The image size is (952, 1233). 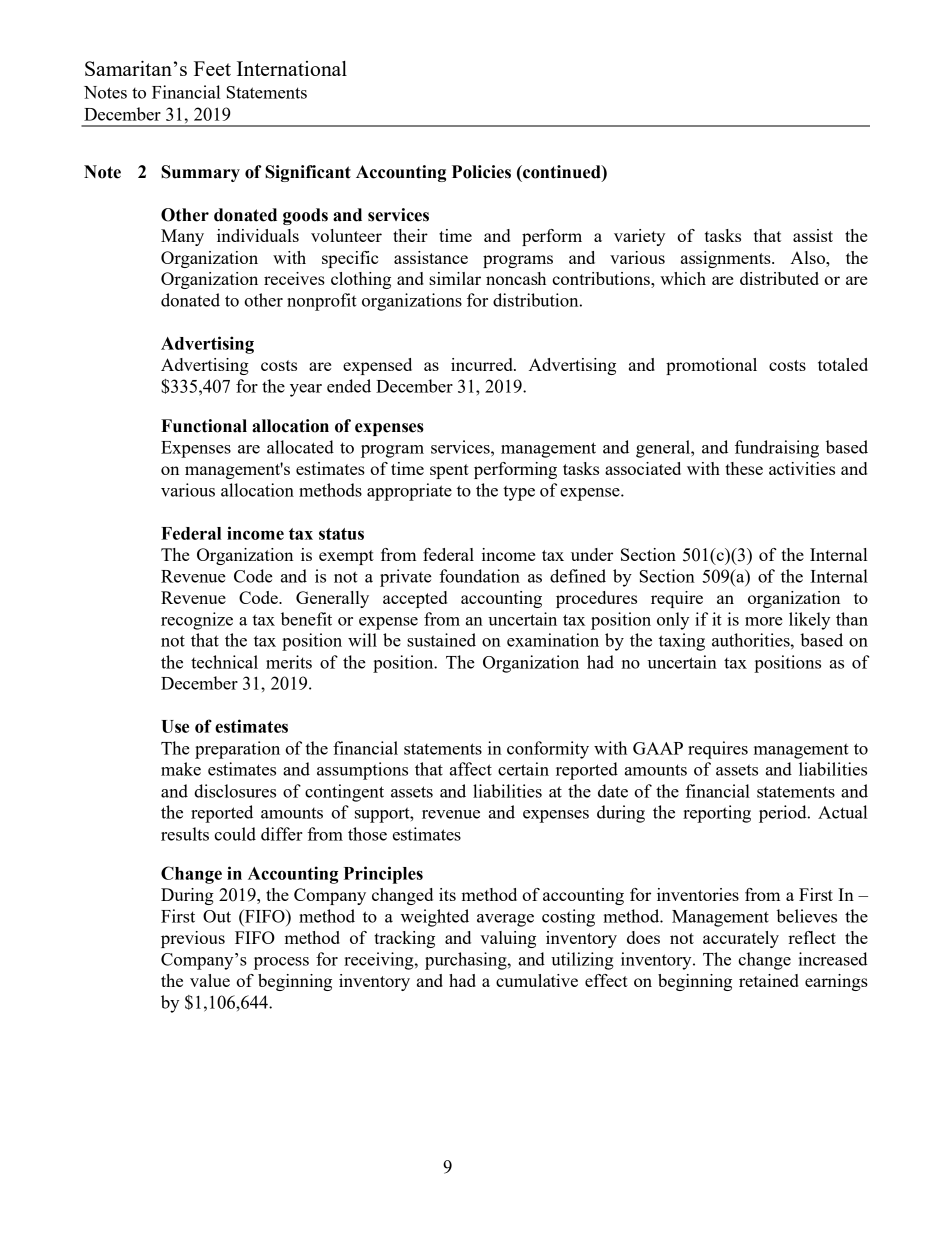 What do you see at coordinates (744, 468) in the screenshot?
I see `these` at bounding box center [744, 468].
